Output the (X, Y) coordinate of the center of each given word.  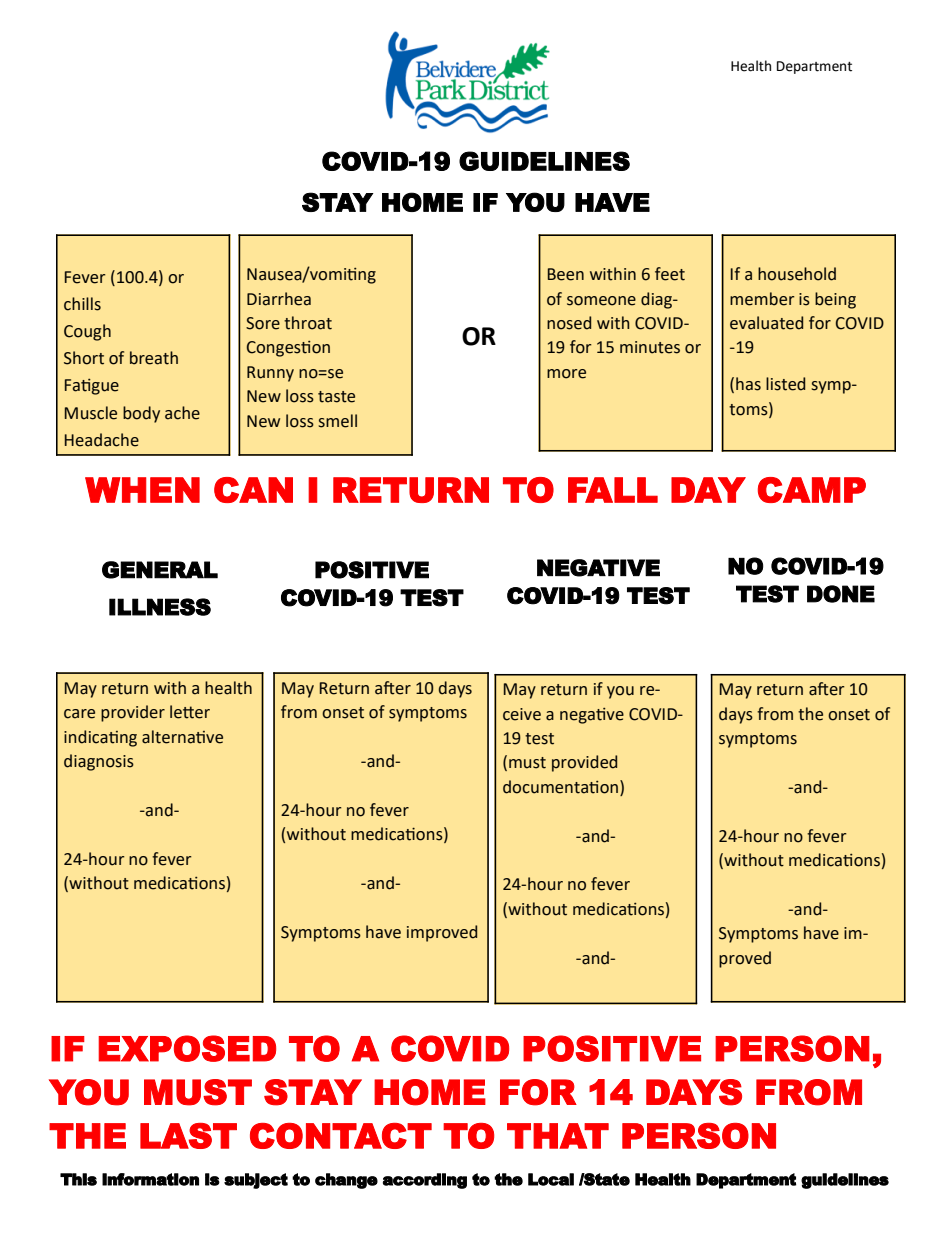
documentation (562, 787)
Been (566, 274)
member (762, 299)
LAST (188, 1136)
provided (584, 763)
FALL (613, 490)
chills (82, 304)
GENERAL (160, 570)
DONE (841, 594)
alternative (182, 737)
